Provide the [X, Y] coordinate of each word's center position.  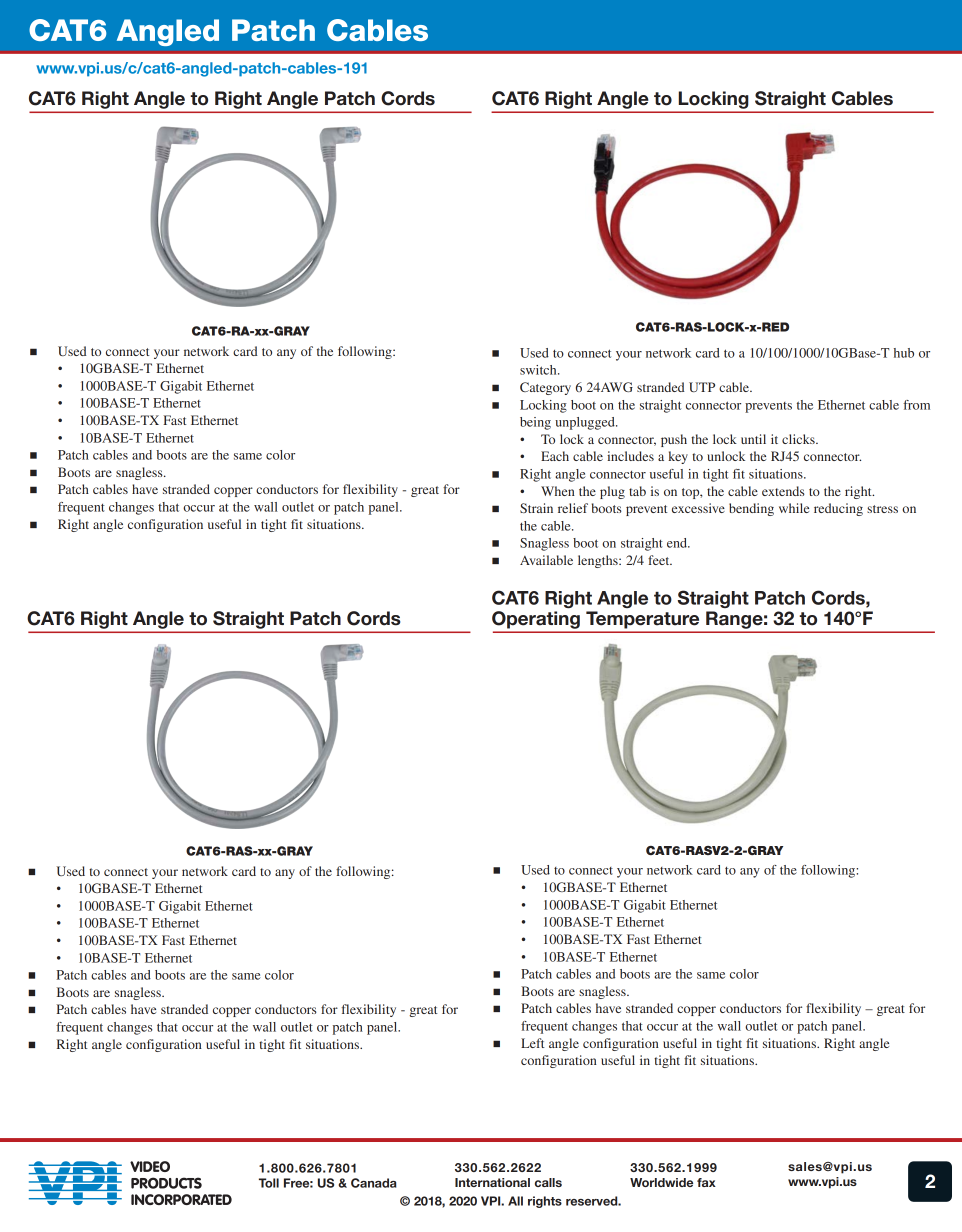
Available [546, 560]
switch [539, 370]
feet [660, 560]
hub [904, 353]
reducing [838, 509]
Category [545, 388]
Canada [374, 1183]
